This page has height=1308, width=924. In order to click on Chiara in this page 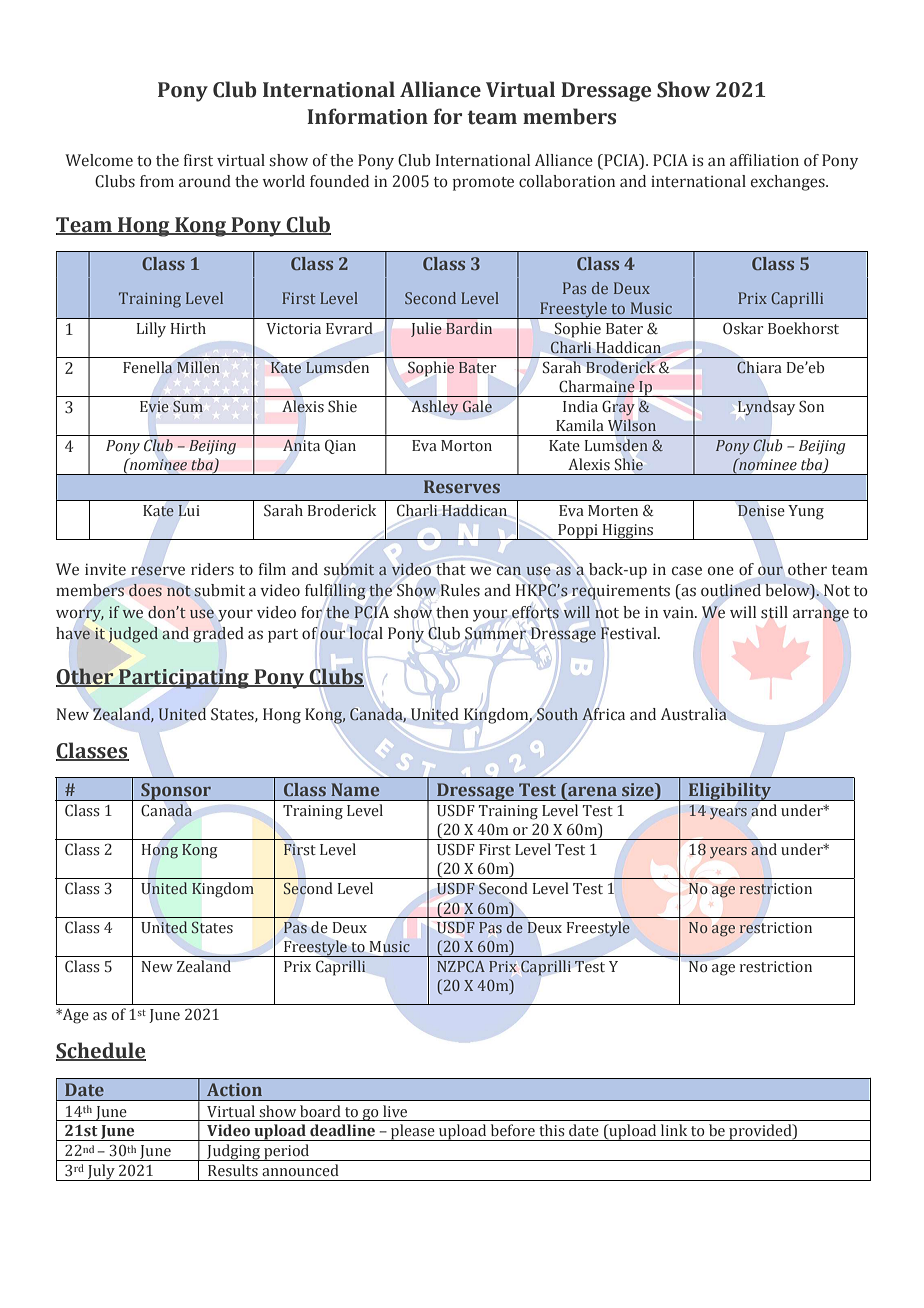, I will do `click(759, 367)`.
